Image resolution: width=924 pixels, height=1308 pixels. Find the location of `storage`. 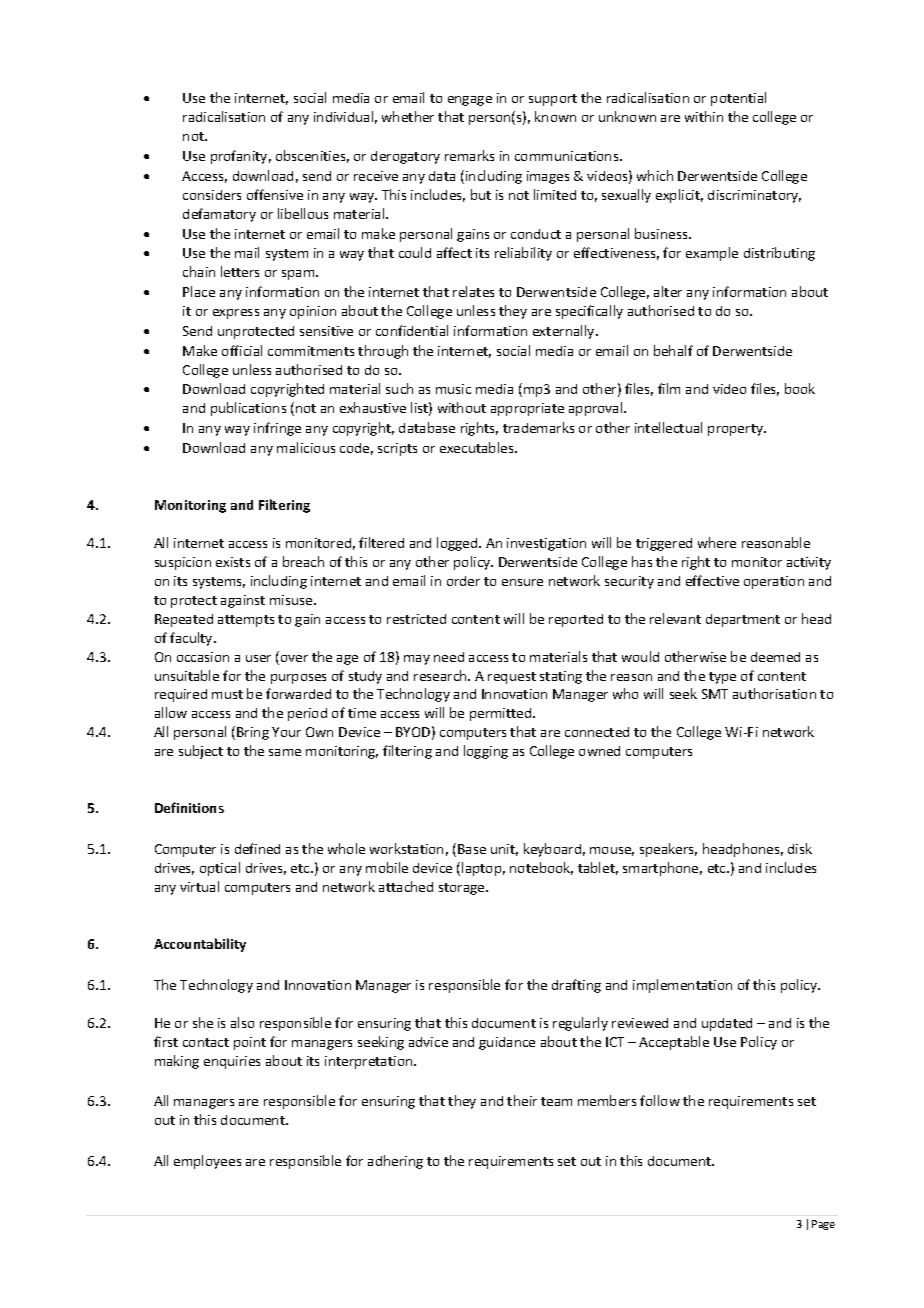

storage is located at coordinates (463, 889).
